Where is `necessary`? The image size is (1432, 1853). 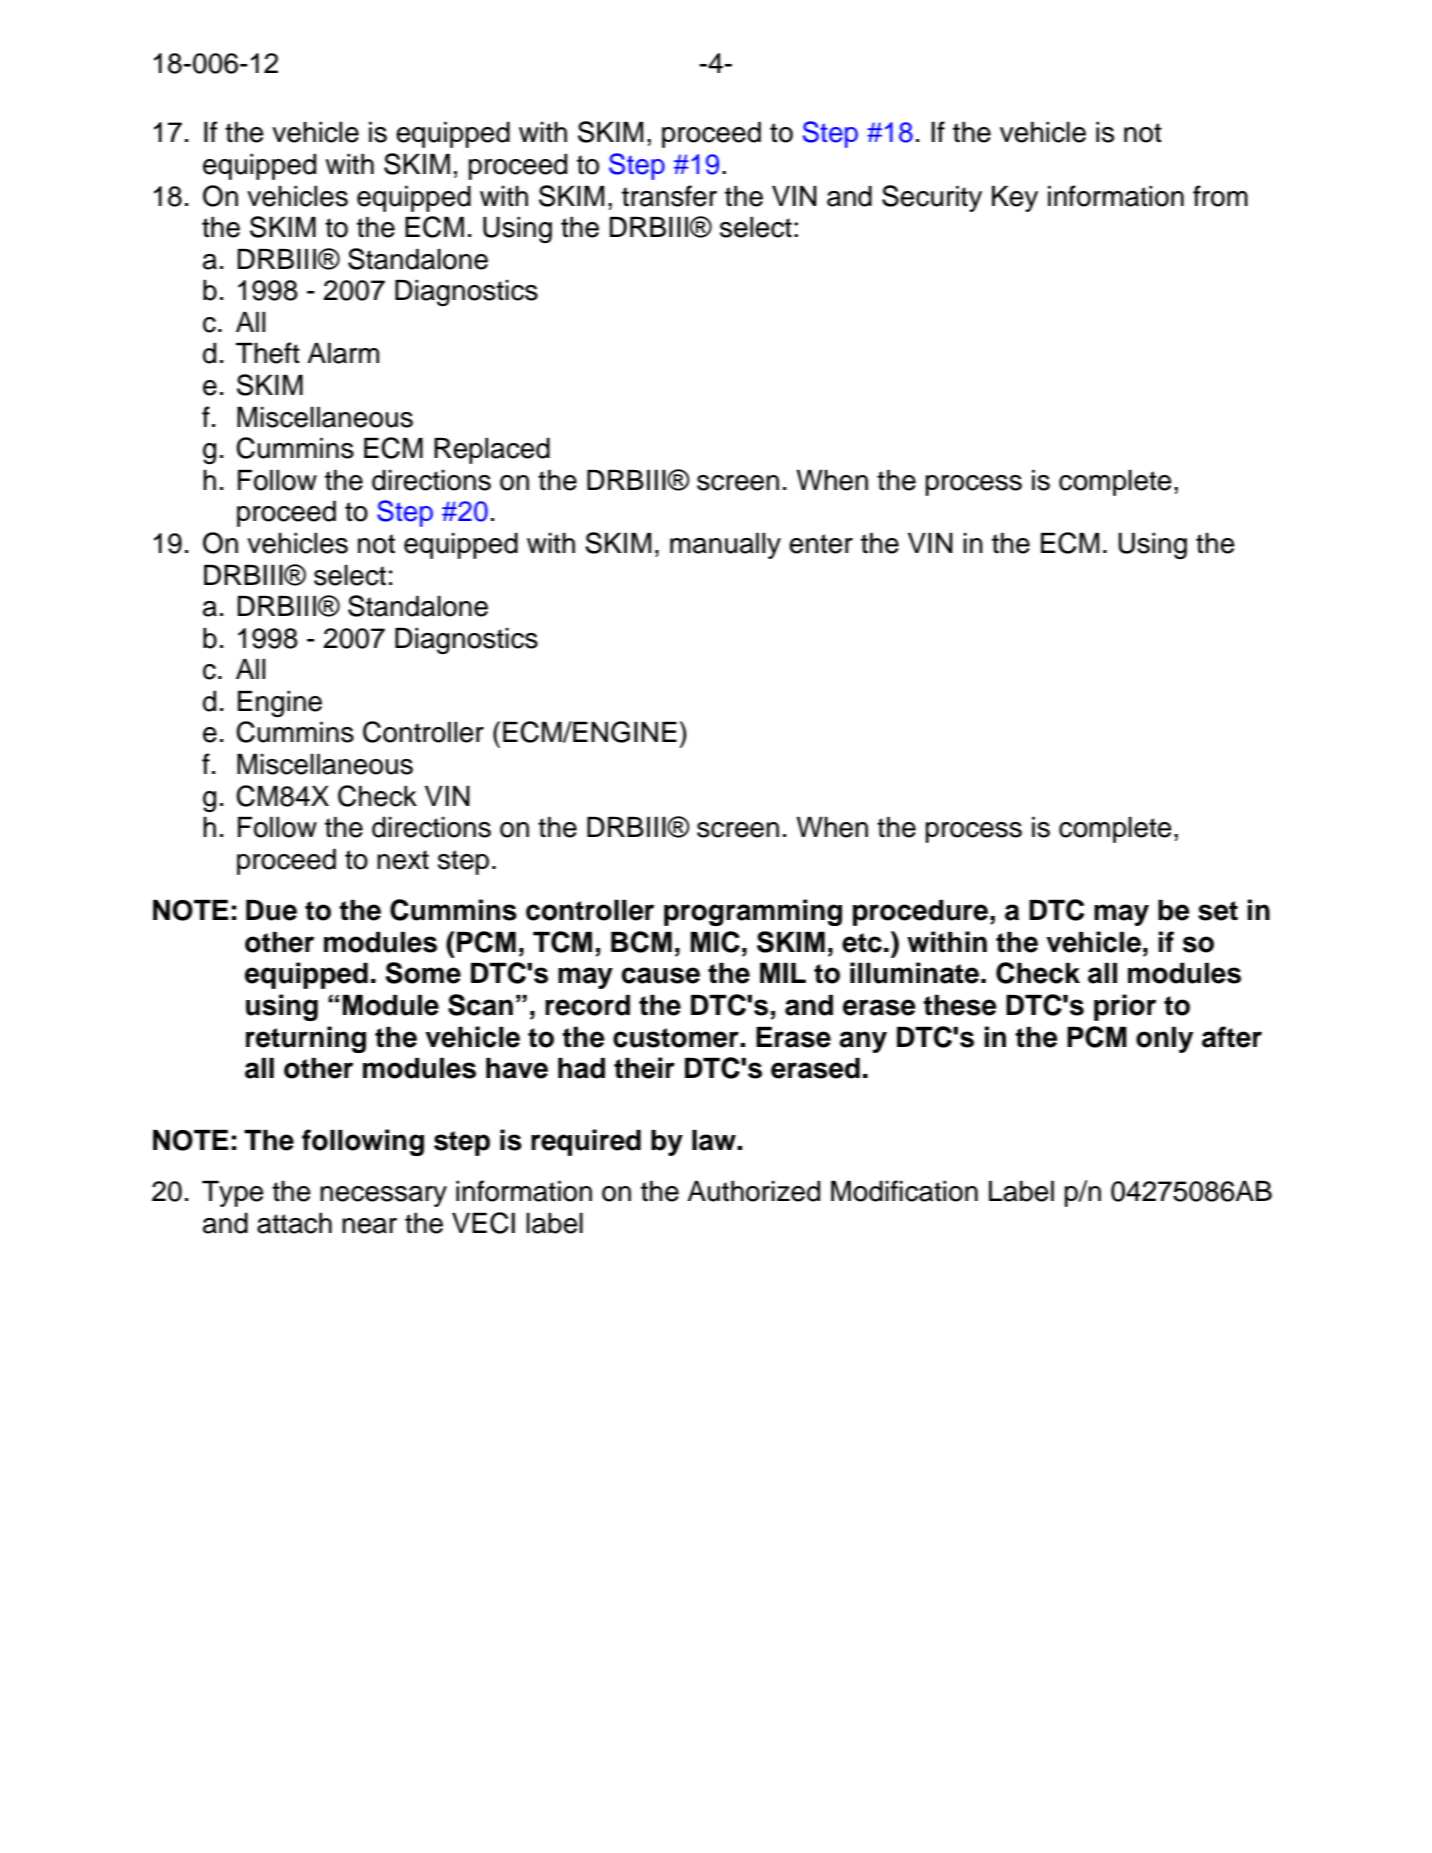 necessary is located at coordinates (383, 1196).
